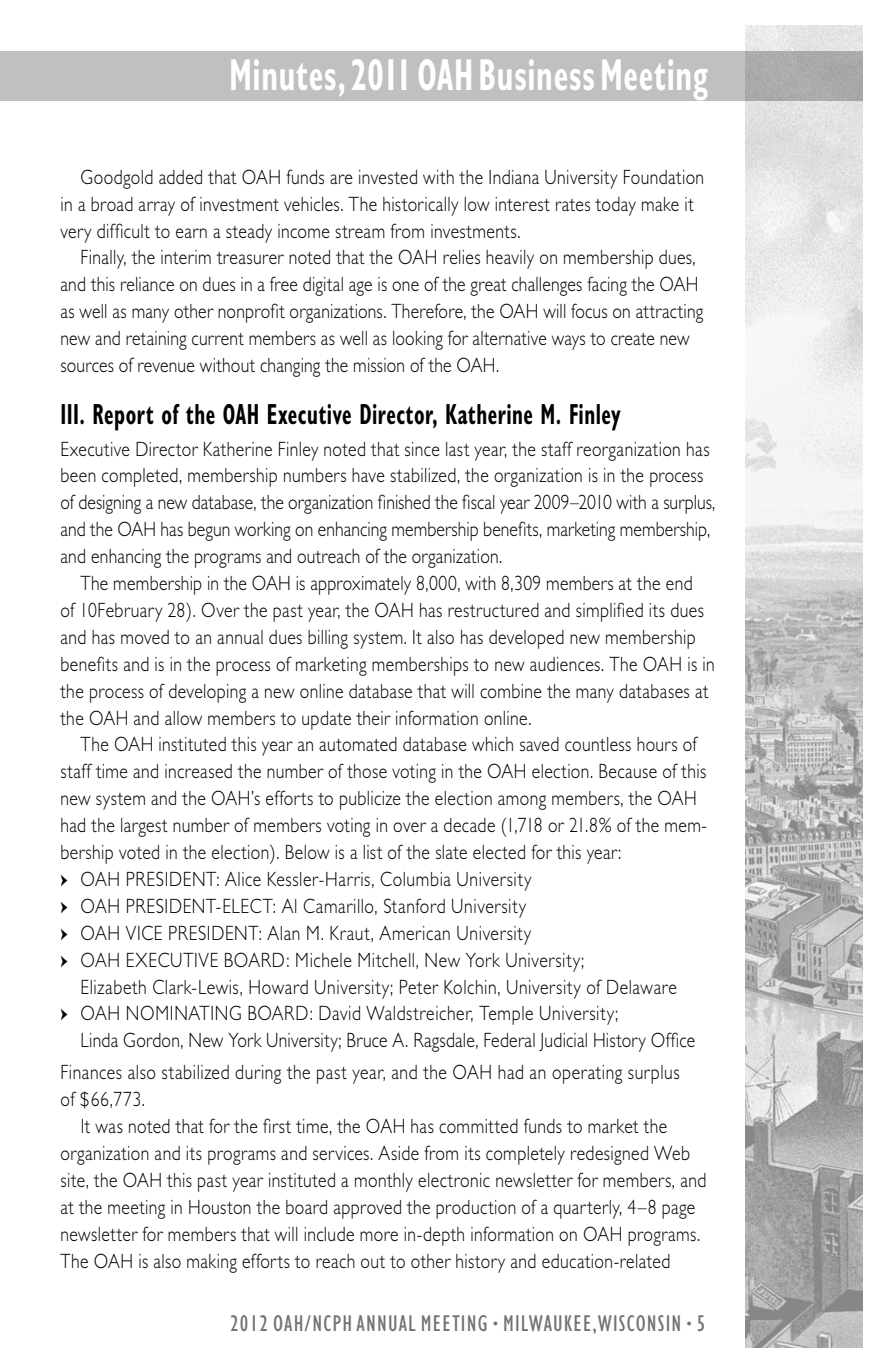  Describe the element at coordinates (373, 718) in the page. I see `their` at that location.
